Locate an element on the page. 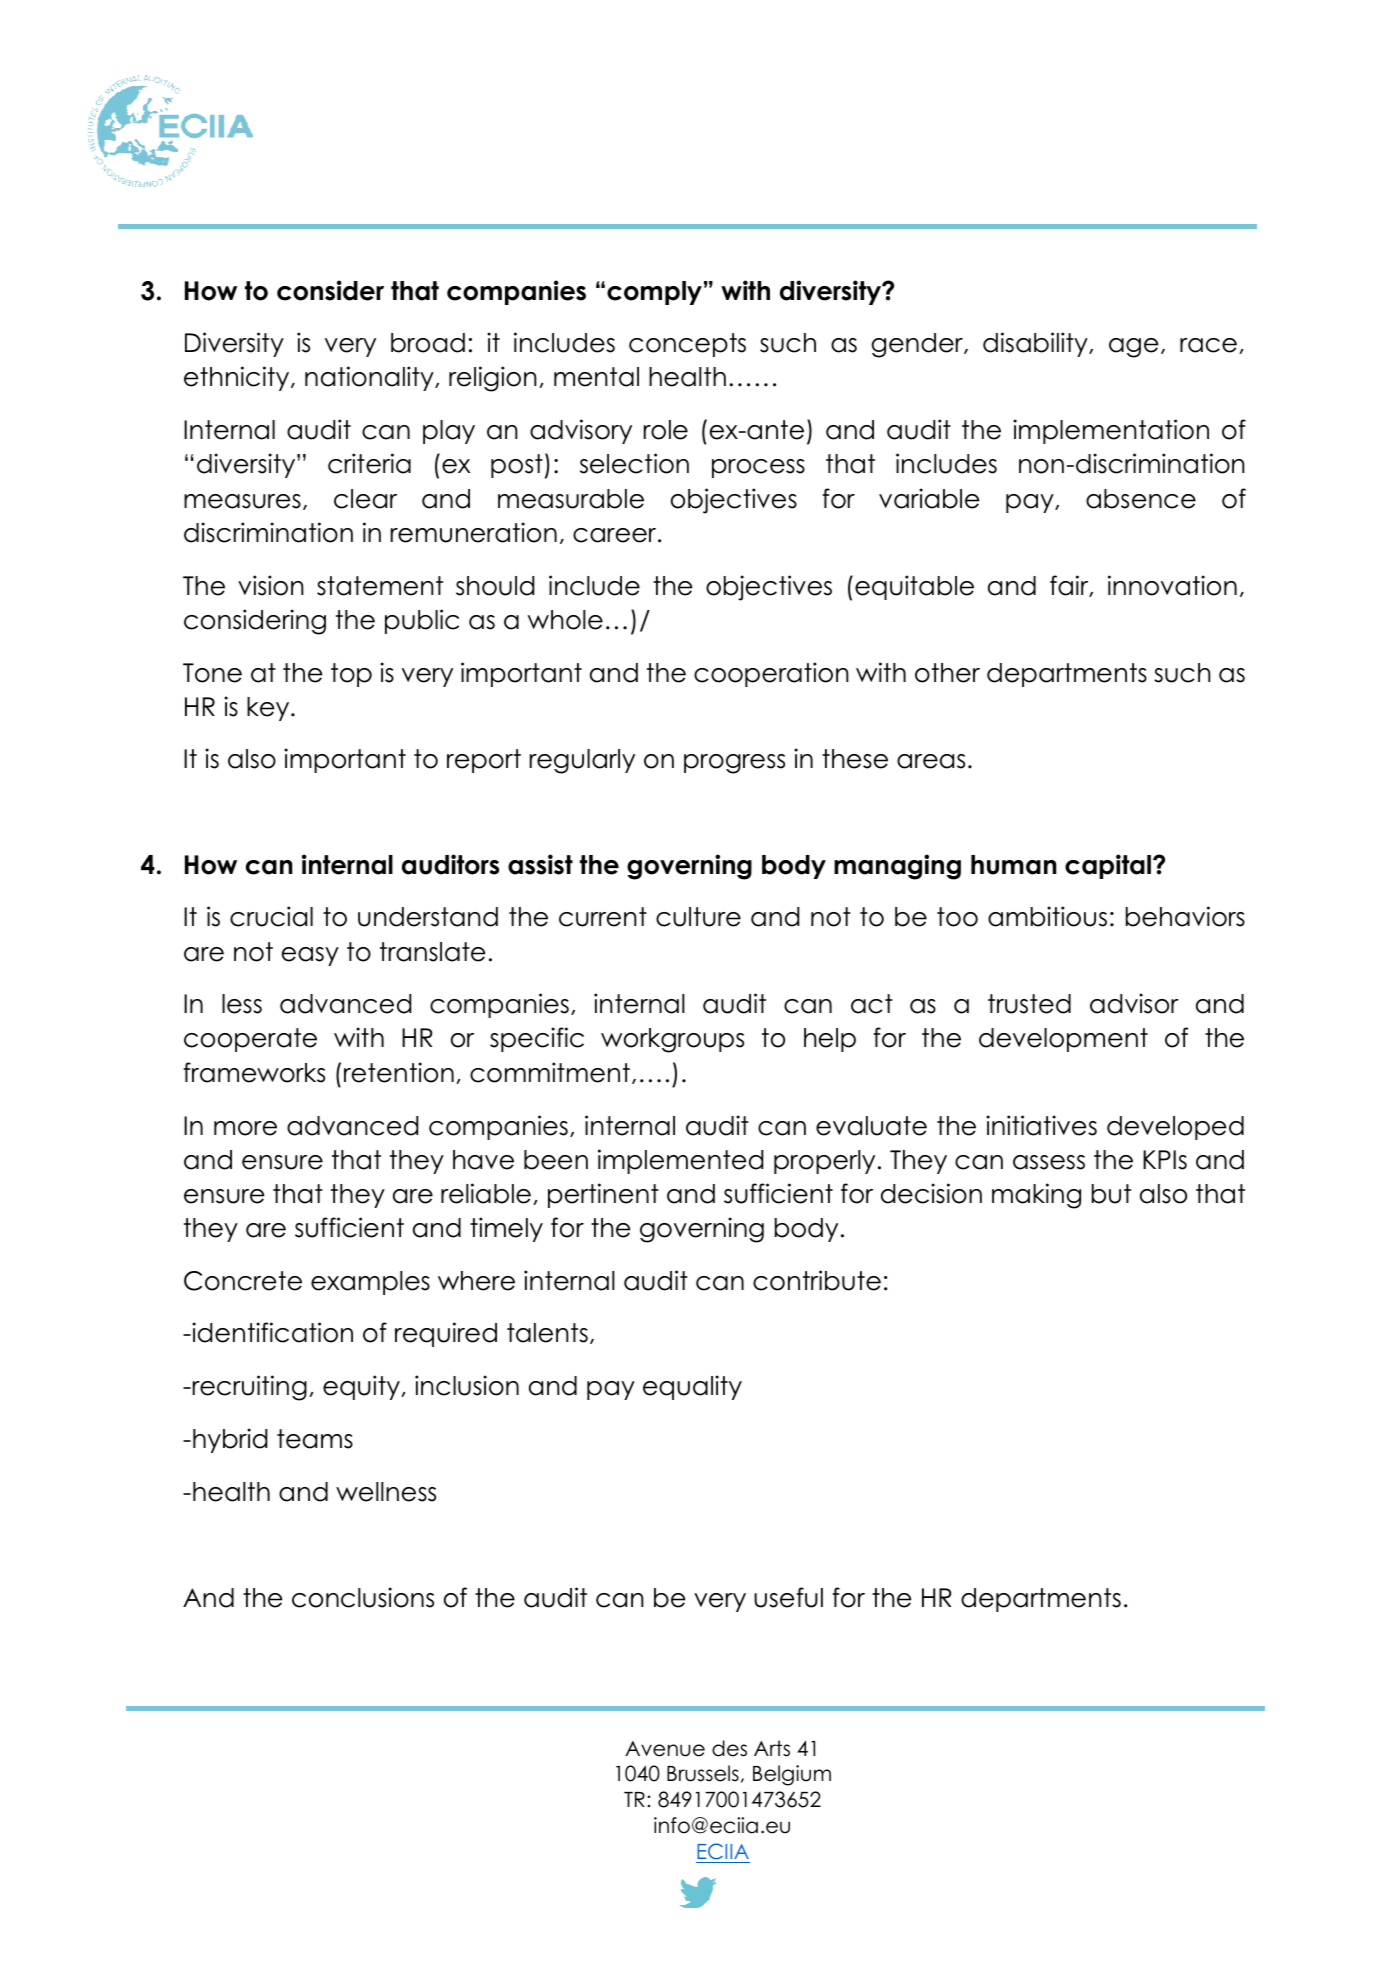  retention is located at coordinates (399, 1072).
